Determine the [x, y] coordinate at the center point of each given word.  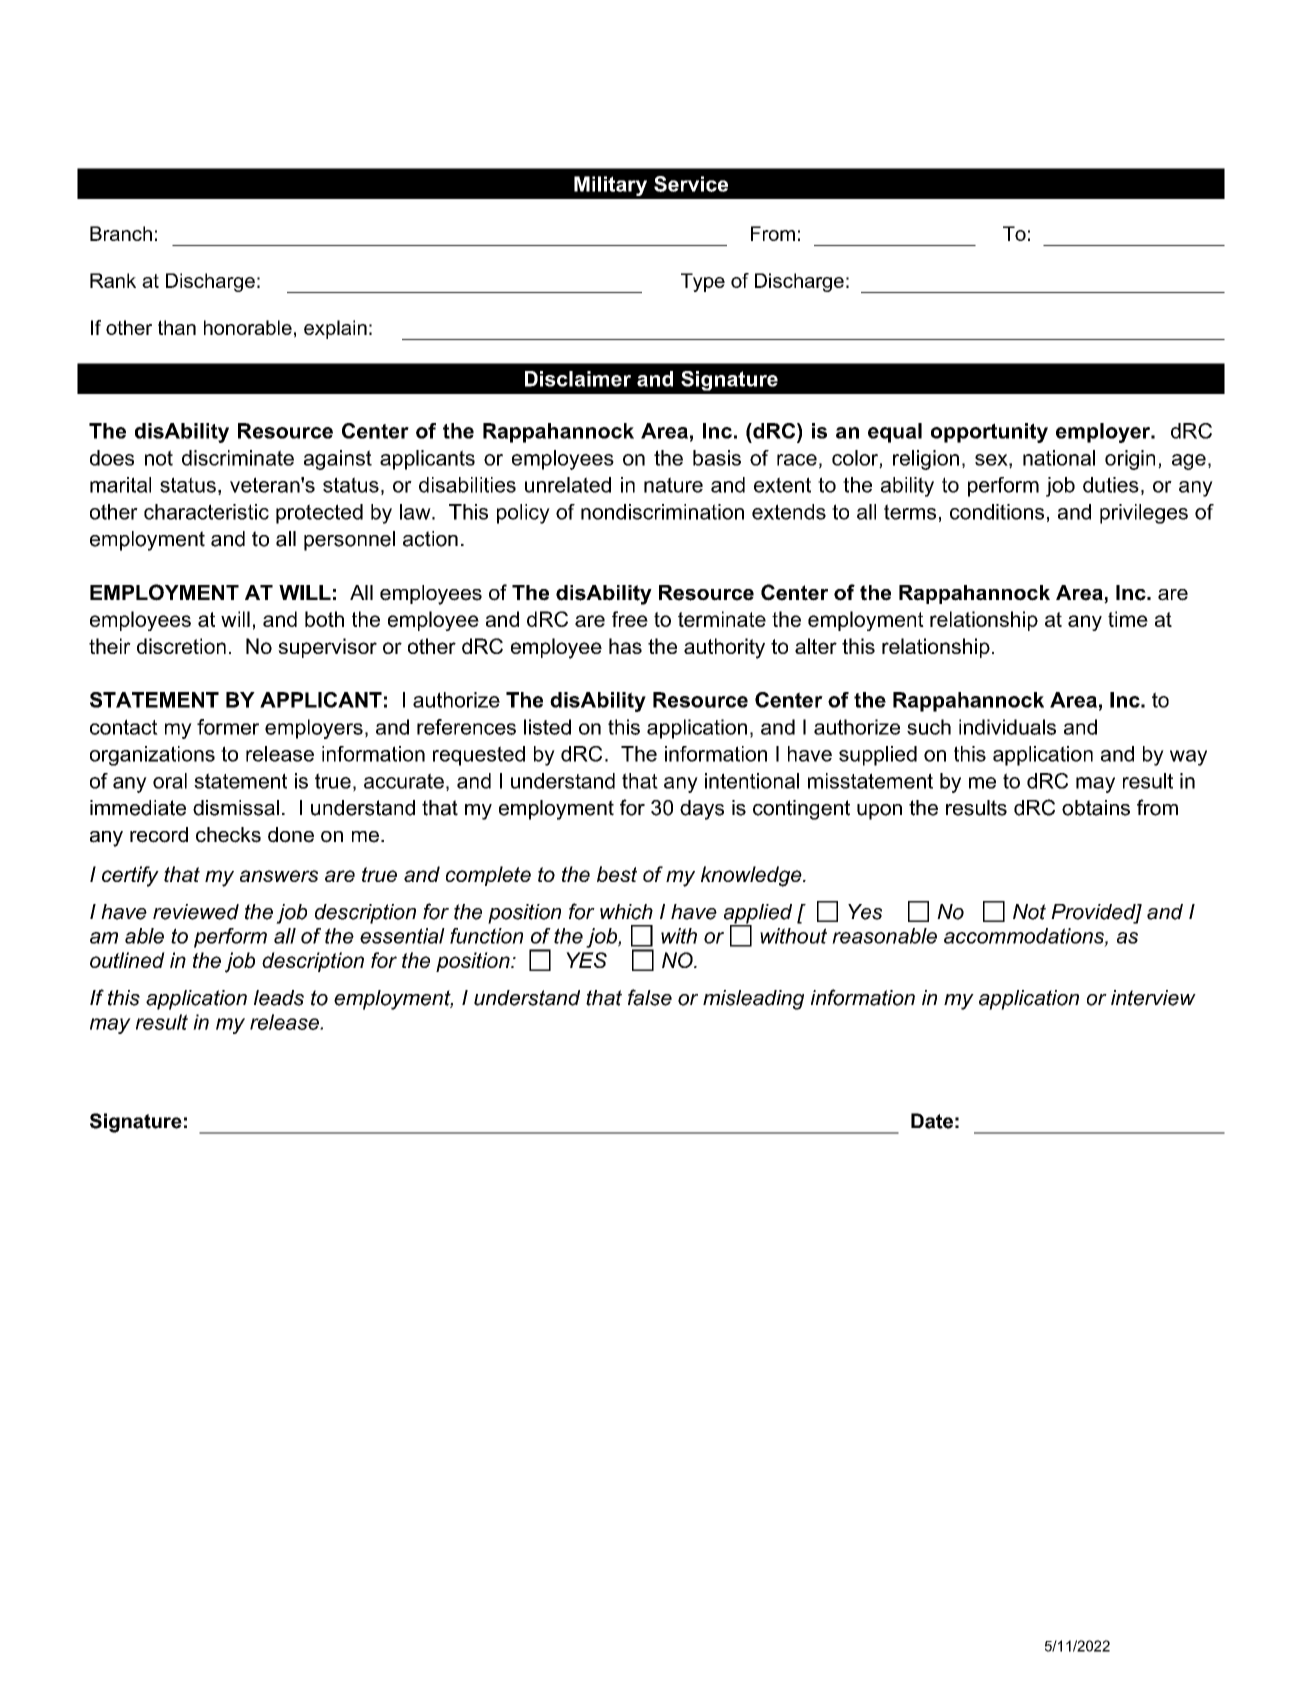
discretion [181, 646]
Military [610, 186]
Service [691, 184]
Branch [121, 233]
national [1059, 458]
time [1128, 619]
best [617, 874]
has [625, 646]
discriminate [238, 458]
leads [279, 998]
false [650, 997]
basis [717, 458]
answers [279, 876]
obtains [1096, 808]
